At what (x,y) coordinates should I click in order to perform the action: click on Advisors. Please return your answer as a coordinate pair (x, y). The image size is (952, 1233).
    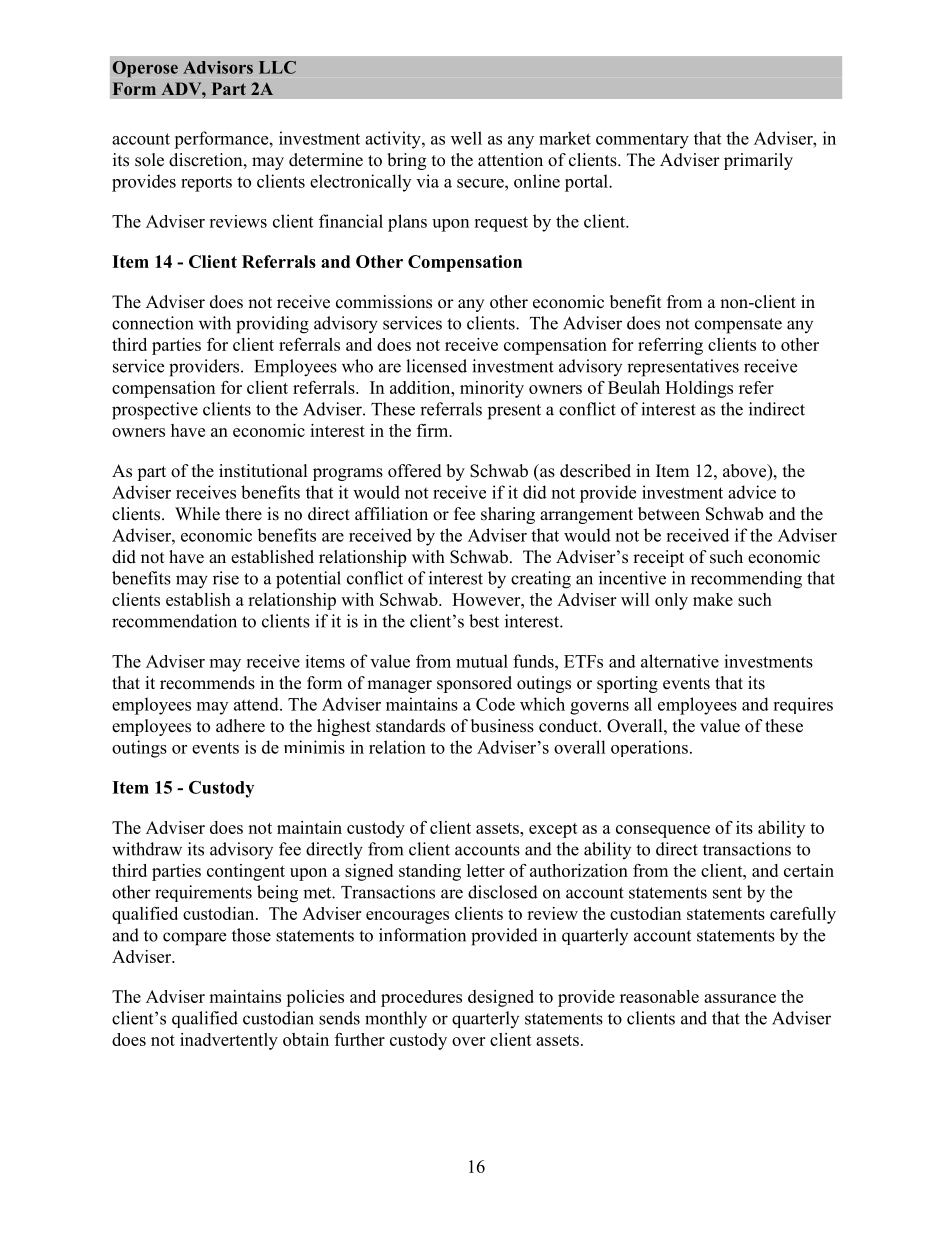
    Looking at the image, I should click on (218, 67).
